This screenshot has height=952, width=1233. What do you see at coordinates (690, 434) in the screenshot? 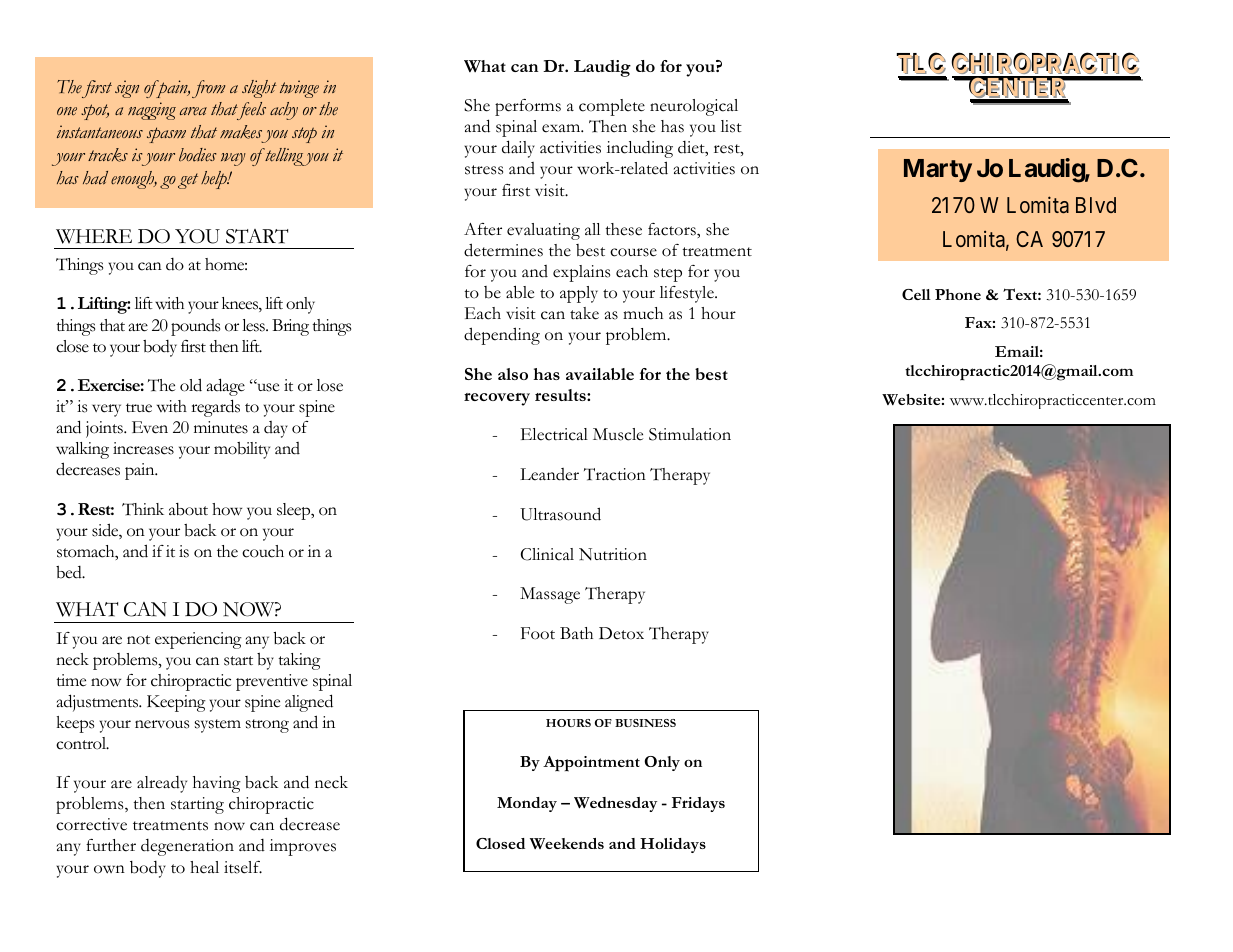
I see `Stimulation` at bounding box center [690, 434].
